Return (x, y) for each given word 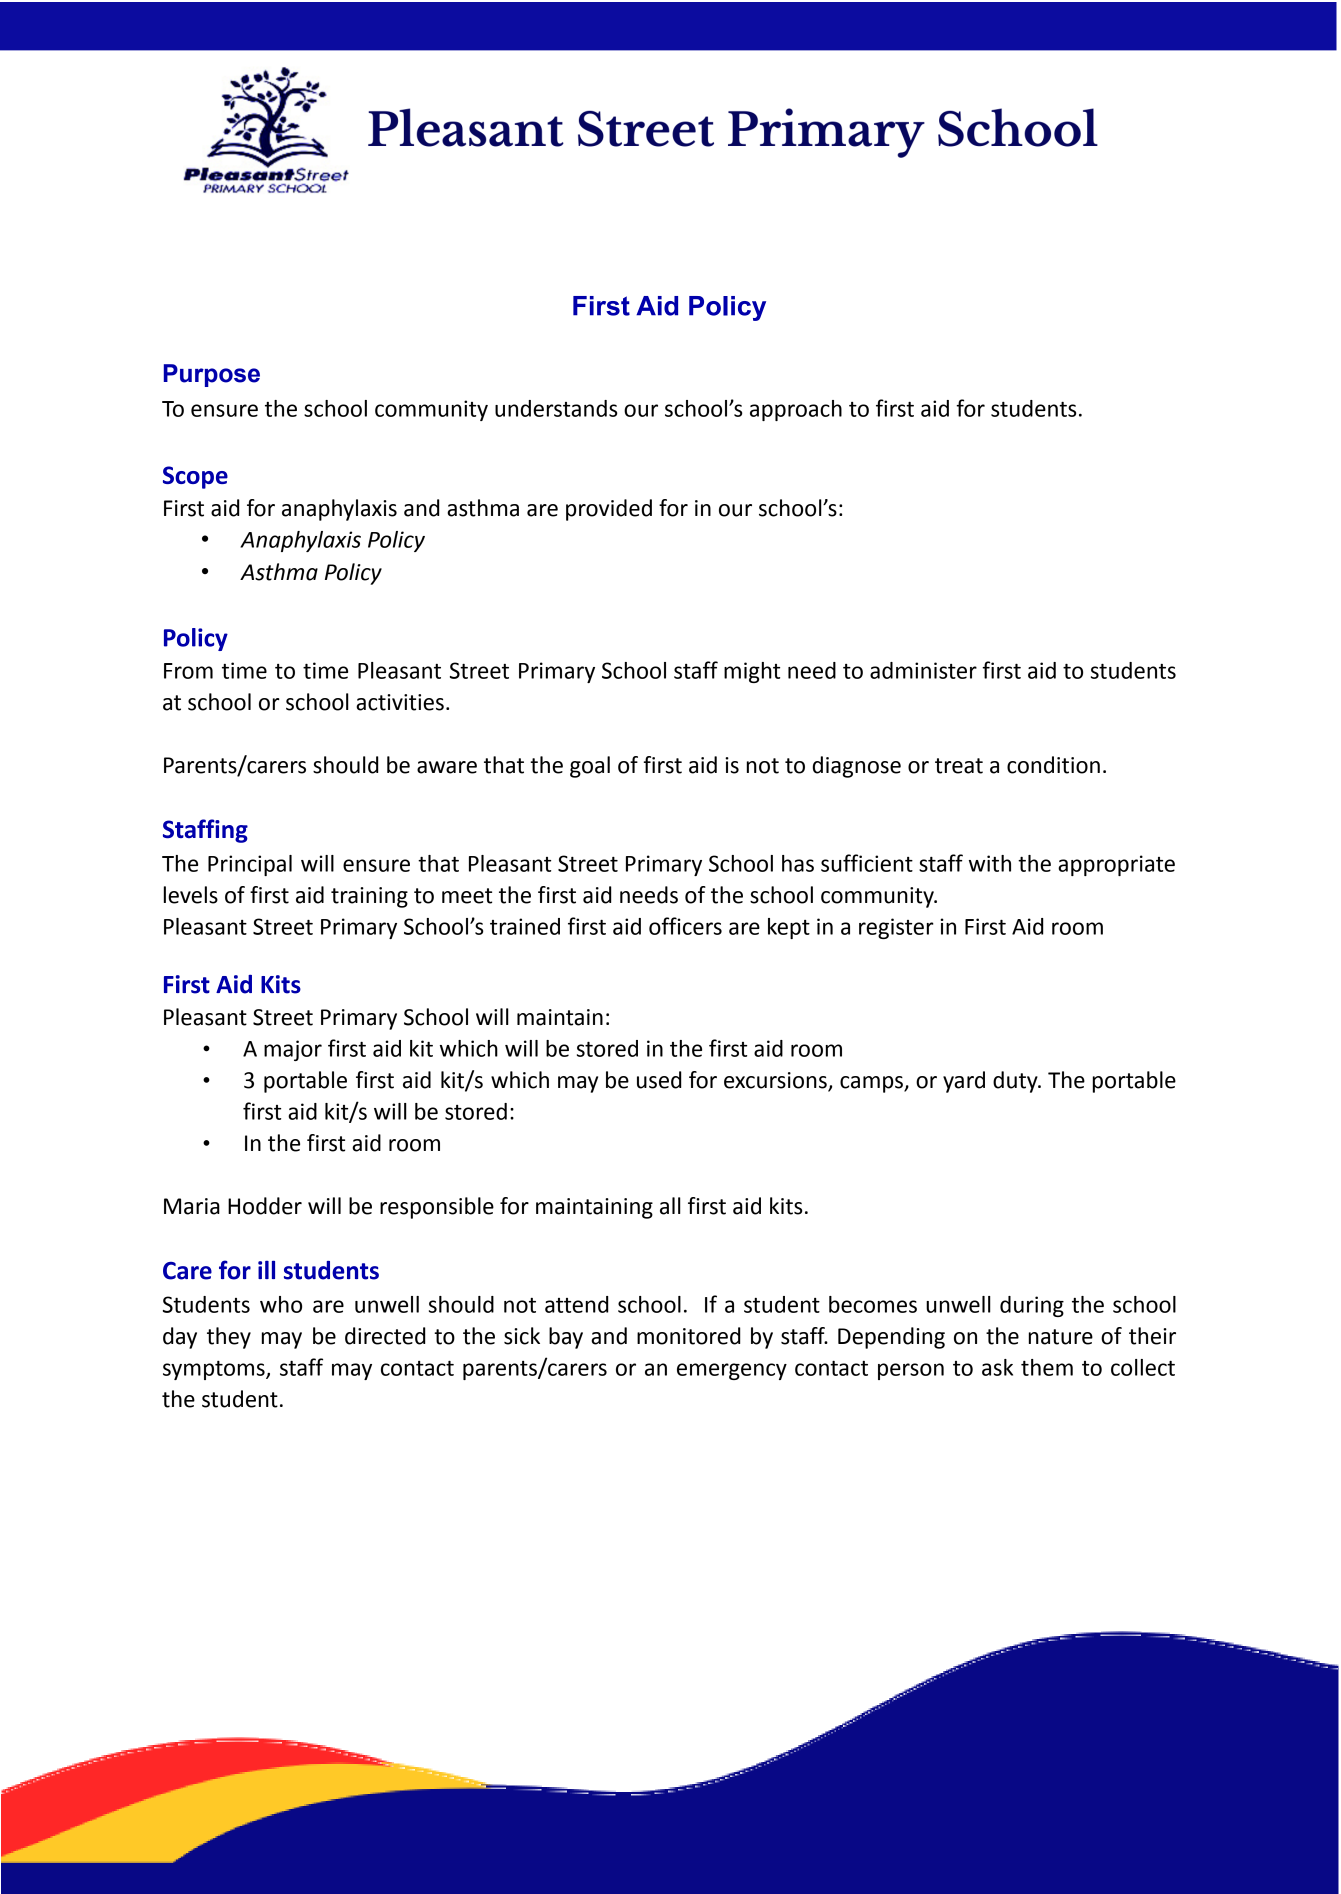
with (990, 863)
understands (556, 408)
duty (1016, 1082)
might (752, 672)
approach (796, 410)
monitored (688, 1336)
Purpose (212, 375)
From (188, 671)
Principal (250, 865)
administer (923, 670)
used (659, 1080)
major (293, 1050)
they (229, 1338)
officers (685, 926)
